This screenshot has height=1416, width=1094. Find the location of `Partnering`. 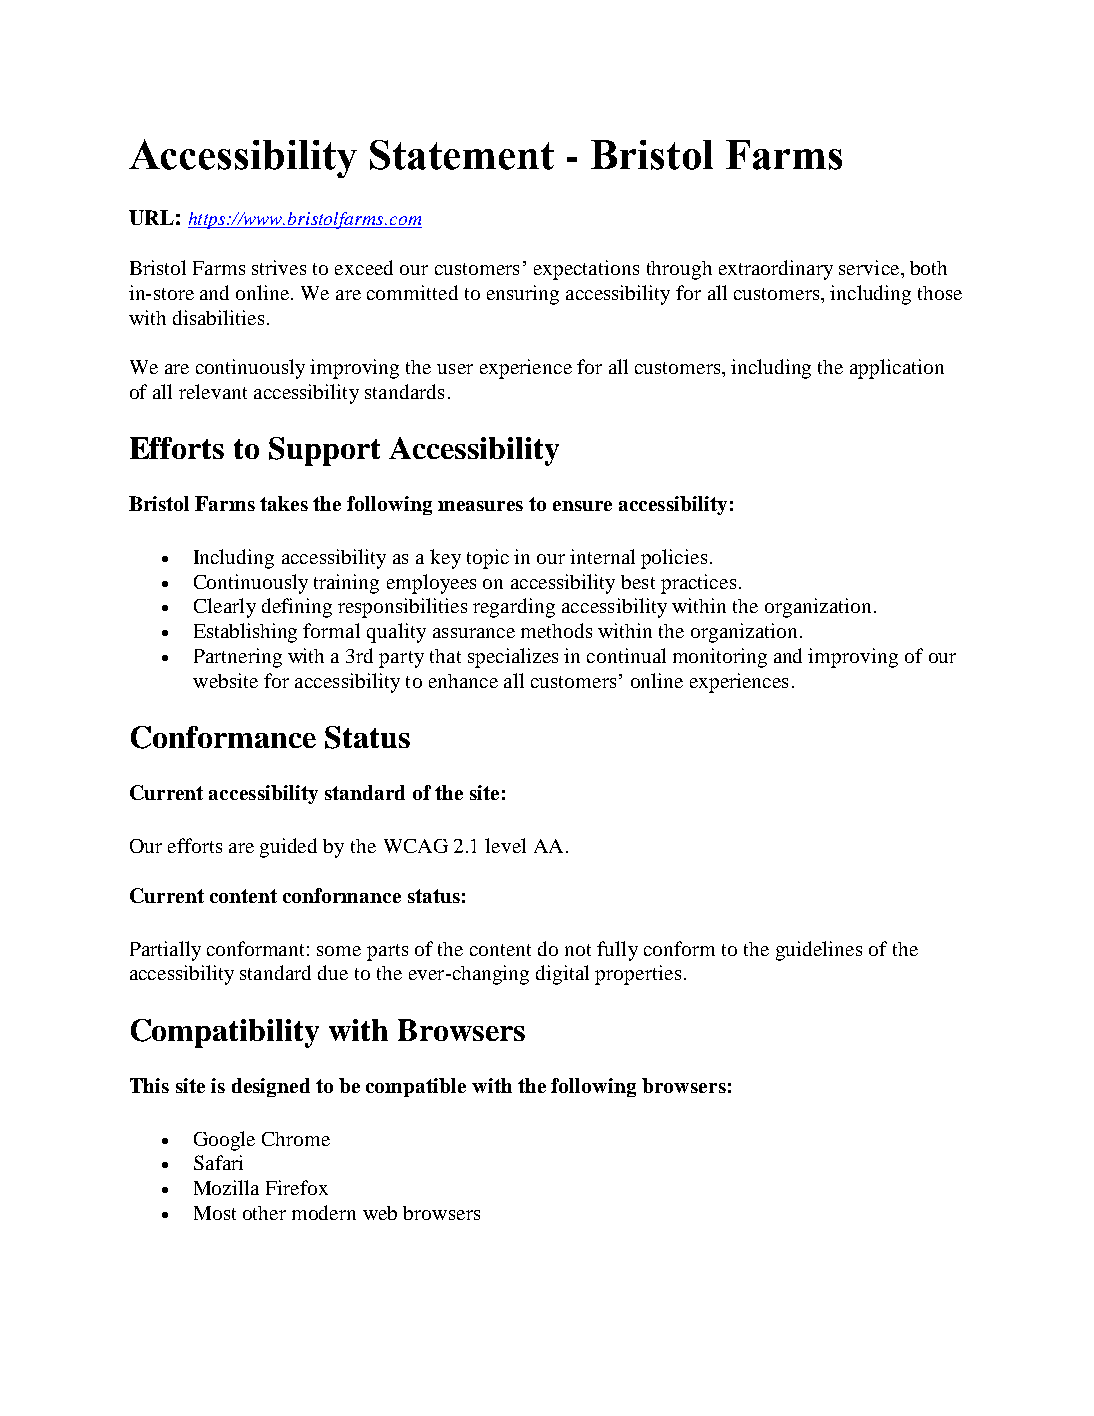

Partnering is located at coordinates (238, 658).
